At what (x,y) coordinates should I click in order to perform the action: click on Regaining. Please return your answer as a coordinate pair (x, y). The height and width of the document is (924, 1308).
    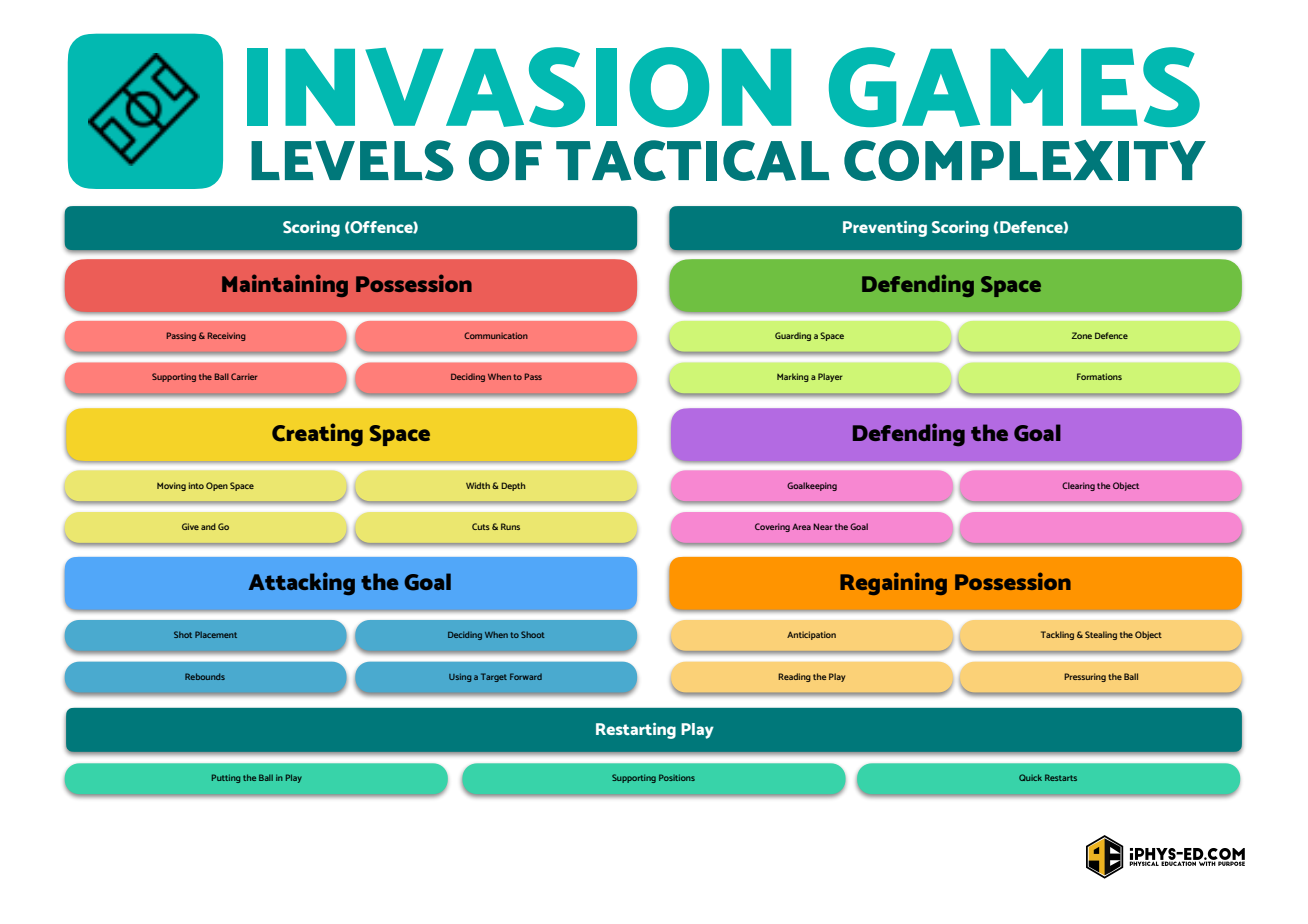
    Looking at the image, I should click on (893, 583).
